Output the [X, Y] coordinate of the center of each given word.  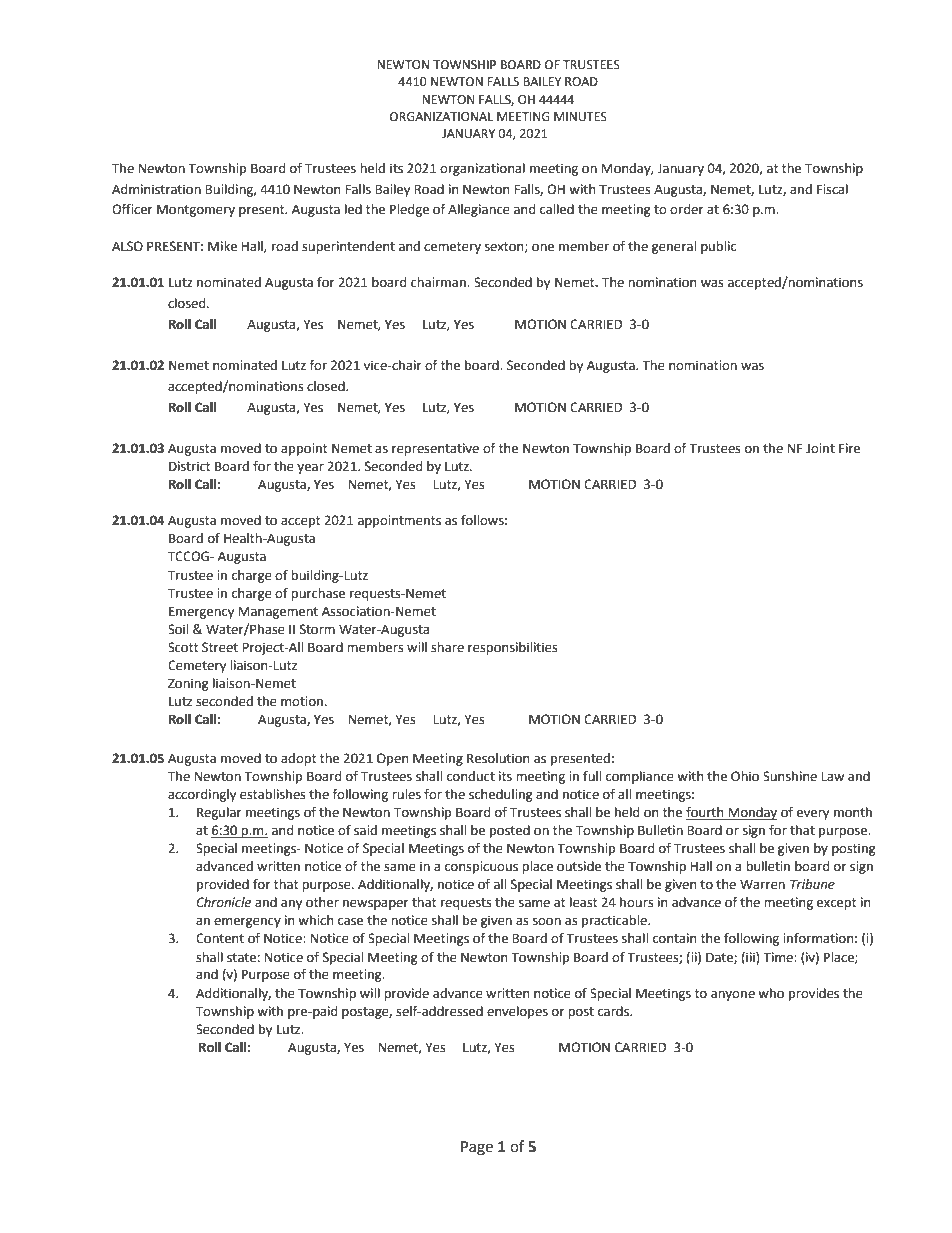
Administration [156, 189]
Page [477, 1148]
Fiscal [832, 189]
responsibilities [513, 648]
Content [220, 938]
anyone [733, 996]
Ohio [745, 776]
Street [220, 647]
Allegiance [479, 210]
